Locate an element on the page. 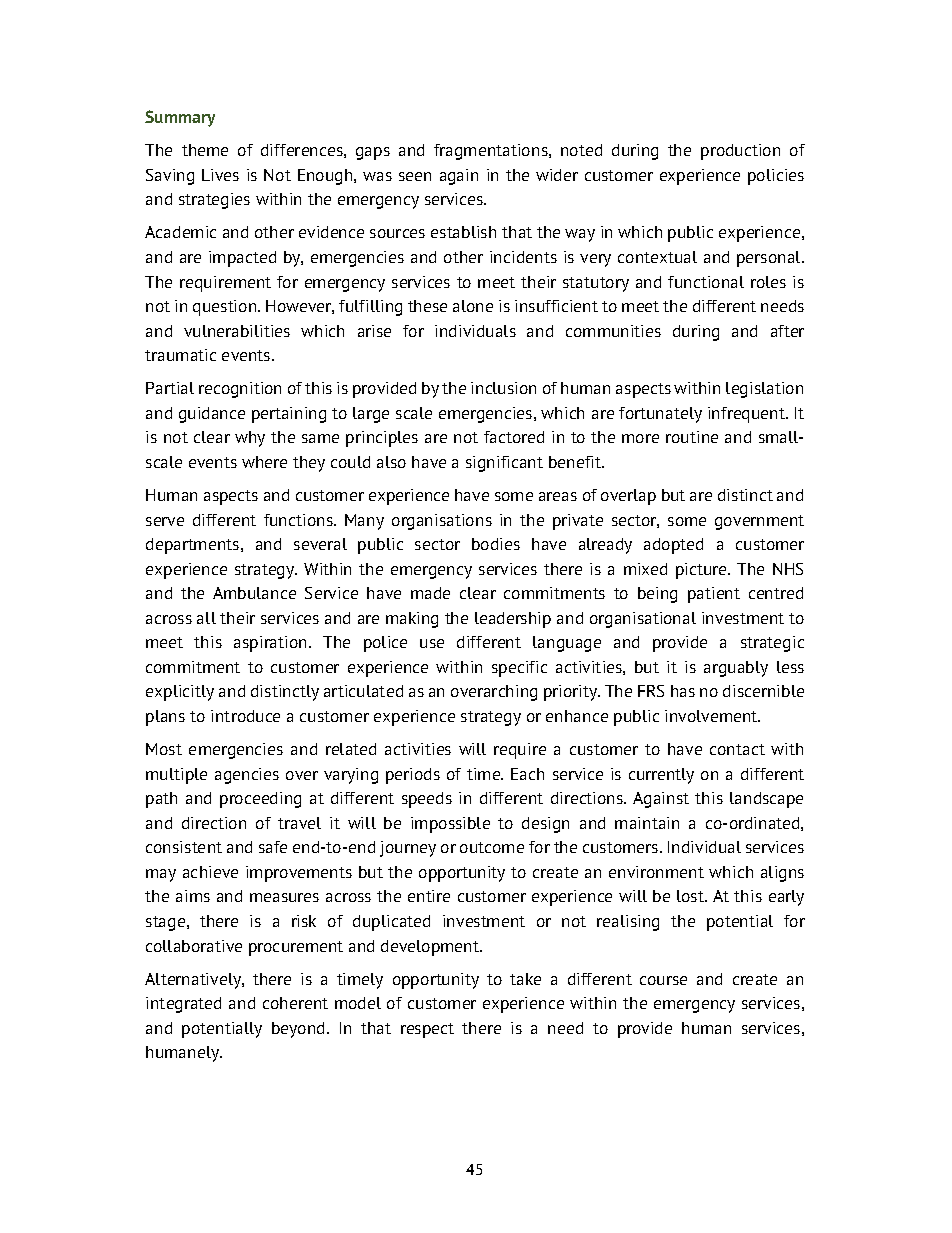 The height and width of the page is (1233, 952). theme is located at coordinates (205, 150).
